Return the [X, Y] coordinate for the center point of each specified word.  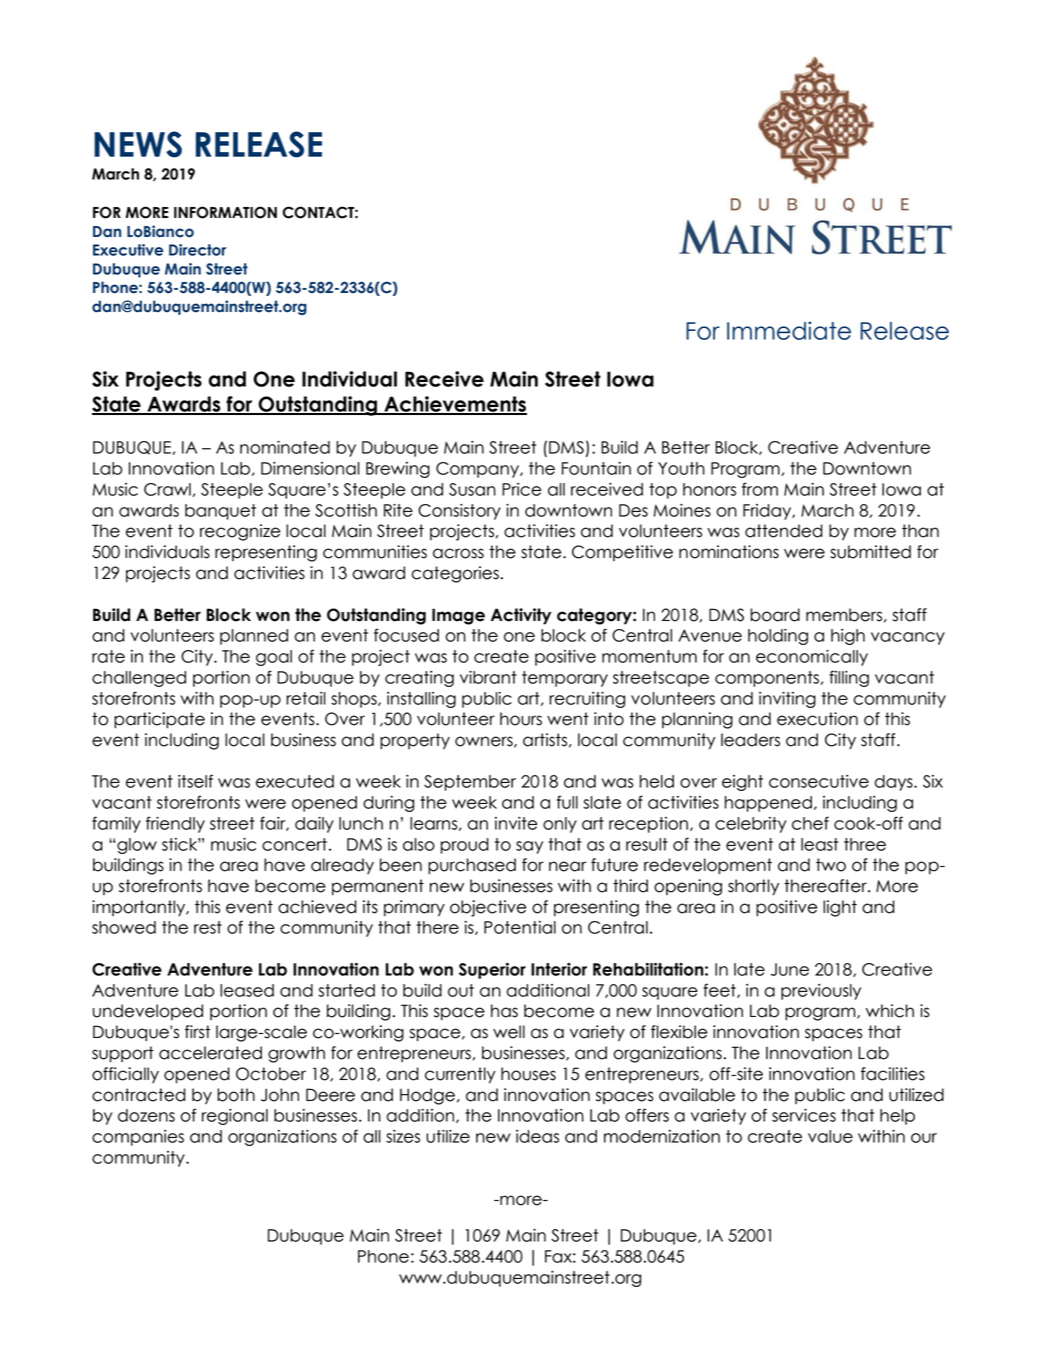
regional [235, 1117]
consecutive [819, 781]
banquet [220, 512]
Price [521, 489]
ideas [537, 1136]
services [804, 1115]
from [760, 489]
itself [195, 781]
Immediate [789, 330]
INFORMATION [225, 212]
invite [516, 823]
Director [197, 250]
